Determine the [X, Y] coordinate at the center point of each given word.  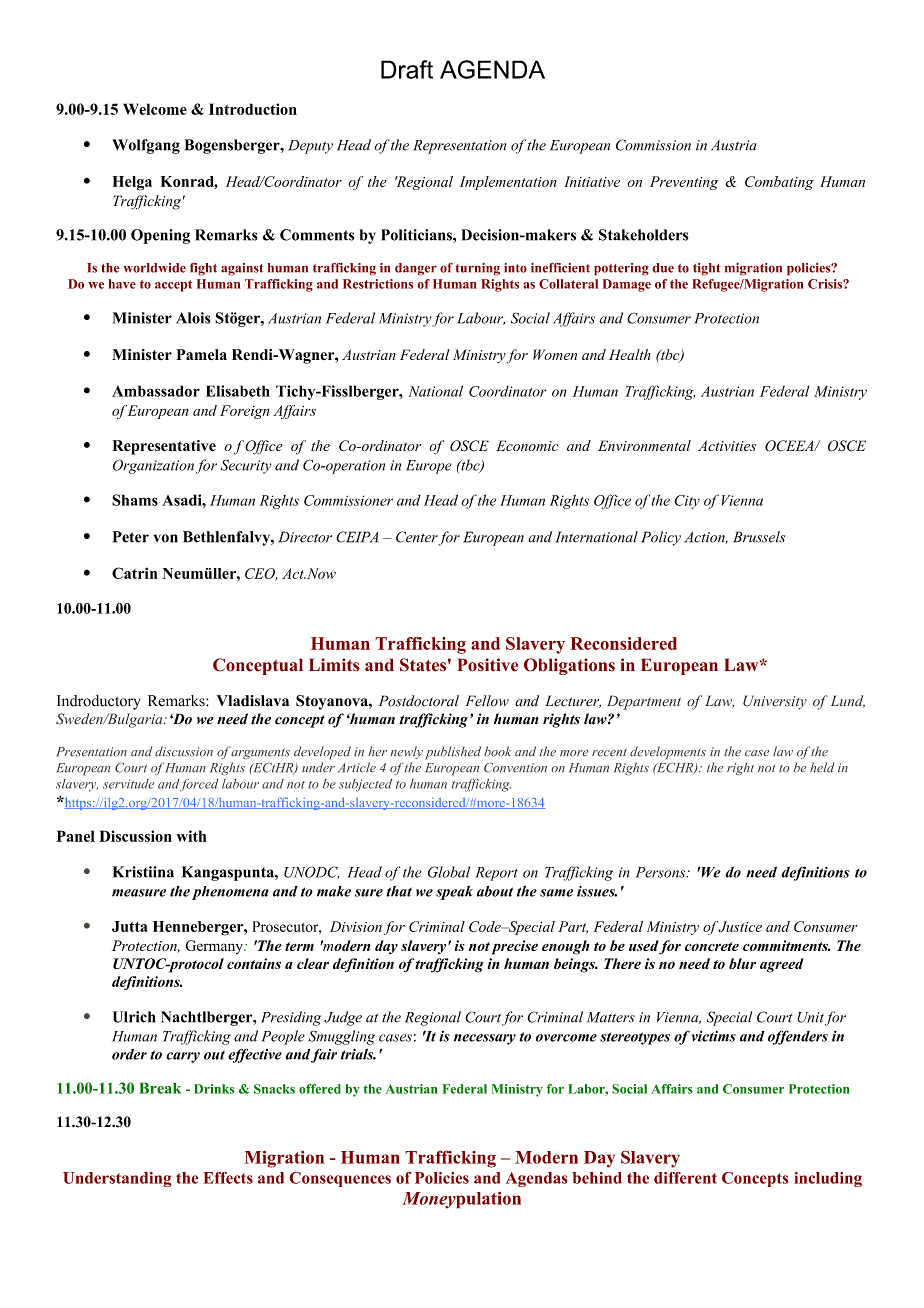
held [822, 767]
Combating [779, 183]
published [453, 753]
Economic [527, 445]
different [685, 1178]
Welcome [155, 109]
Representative [164, 447]
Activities [727, 445]
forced [199, 785]
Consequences [340, 1179]
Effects [228, 1178]
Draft [407, 69]
